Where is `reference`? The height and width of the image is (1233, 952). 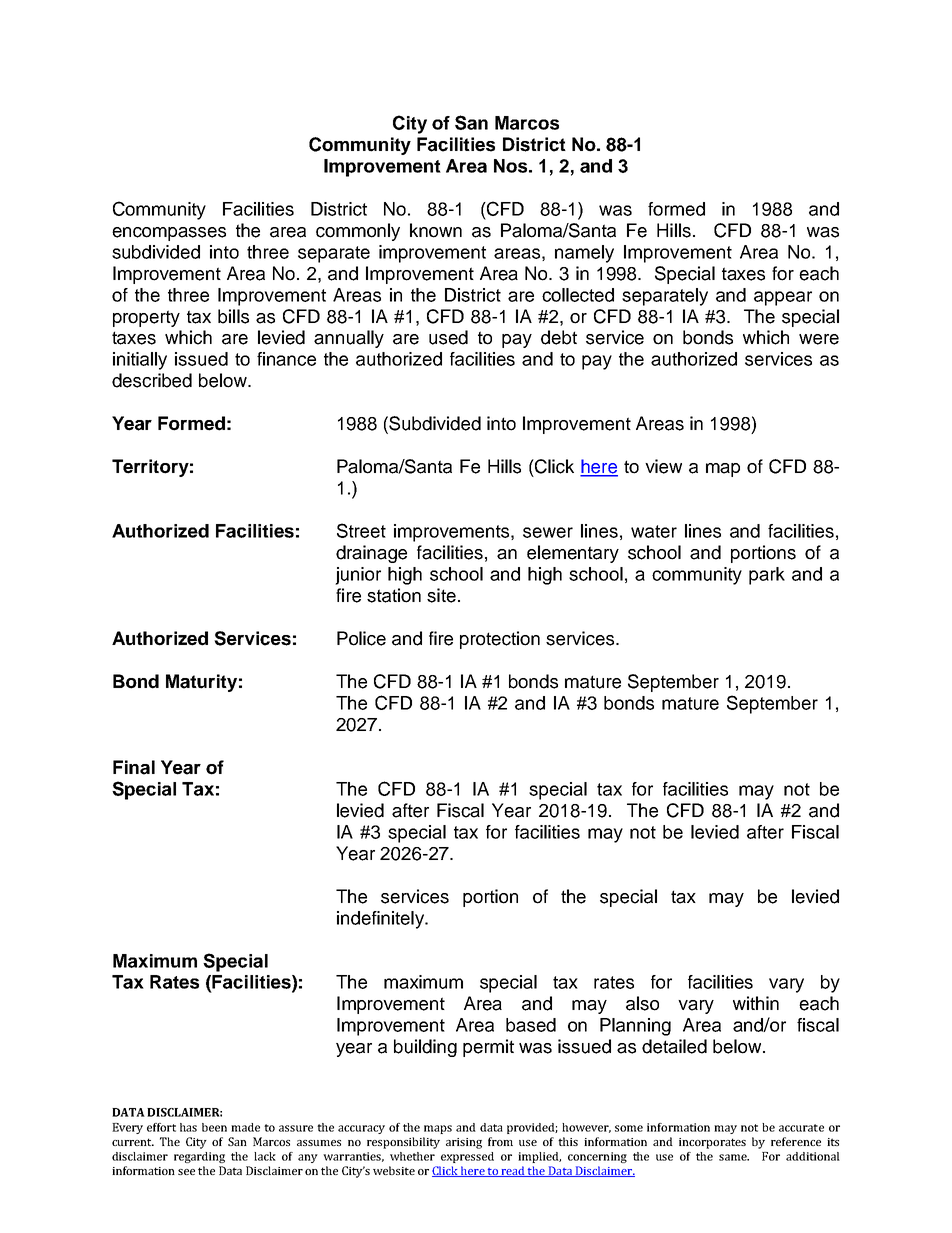
reference is located at coordinates (796, 1141).
